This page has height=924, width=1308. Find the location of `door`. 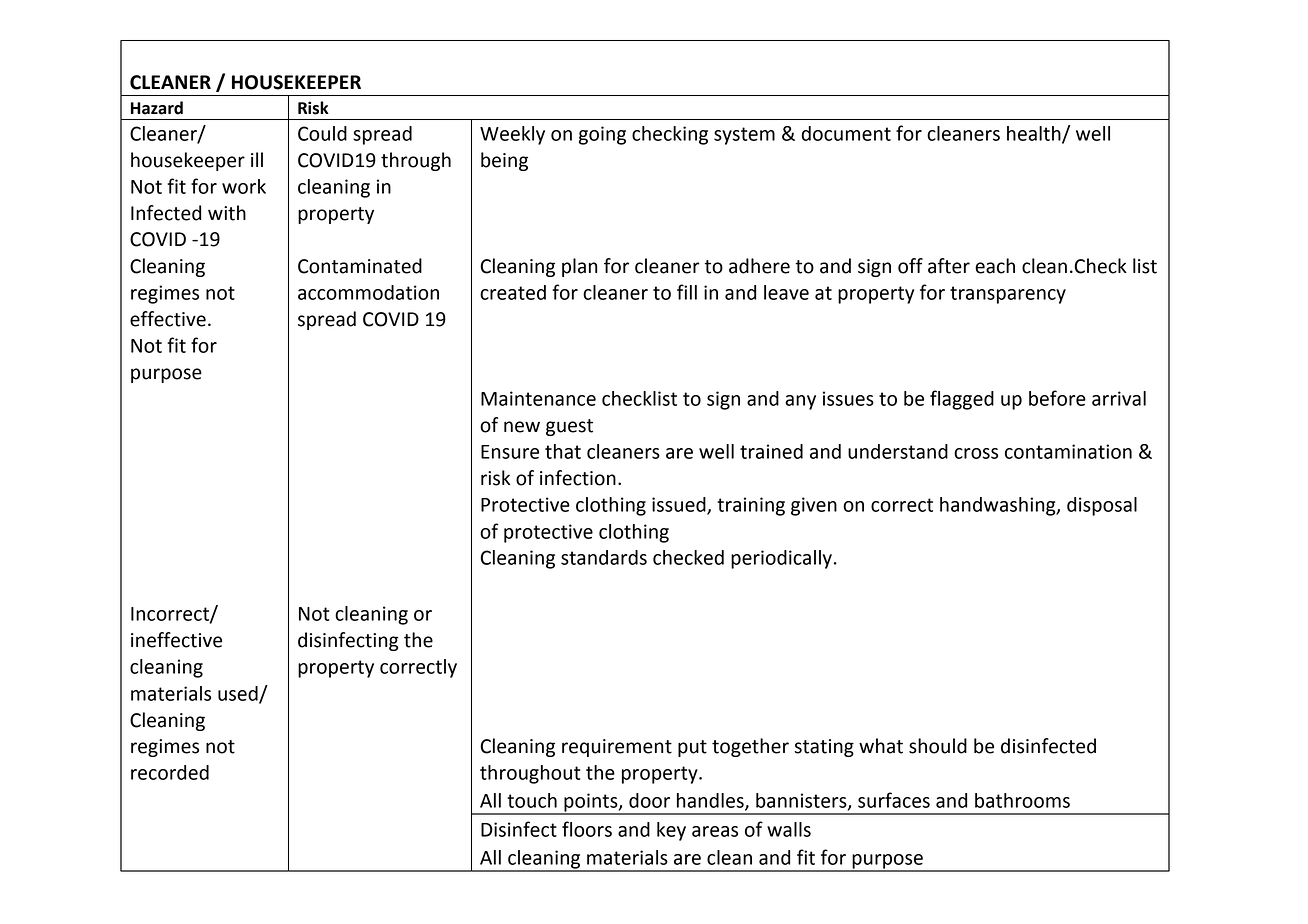

door is located at coordinates (649, 800).
